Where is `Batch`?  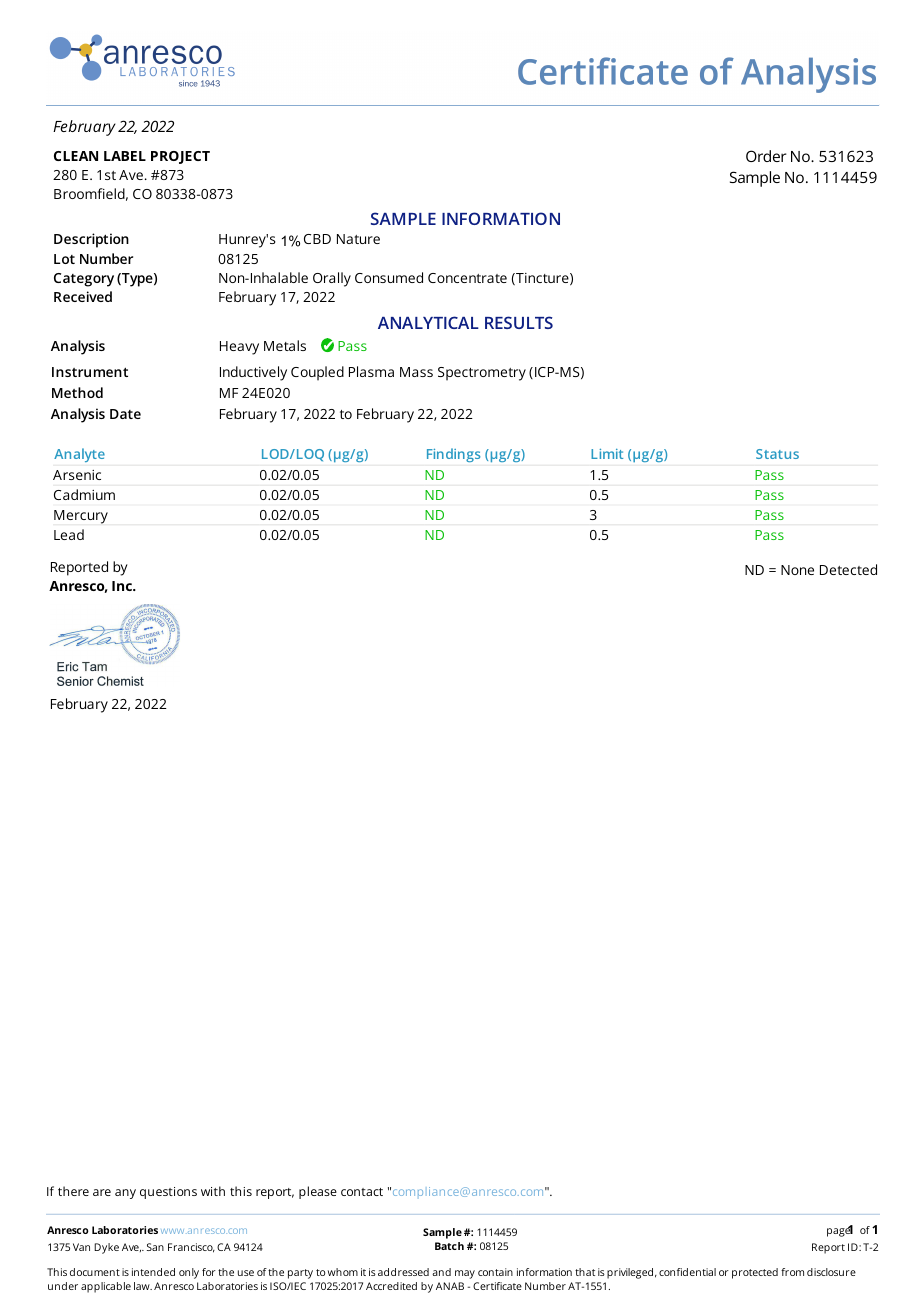 Batch is located at coordinates (449, 1246).
